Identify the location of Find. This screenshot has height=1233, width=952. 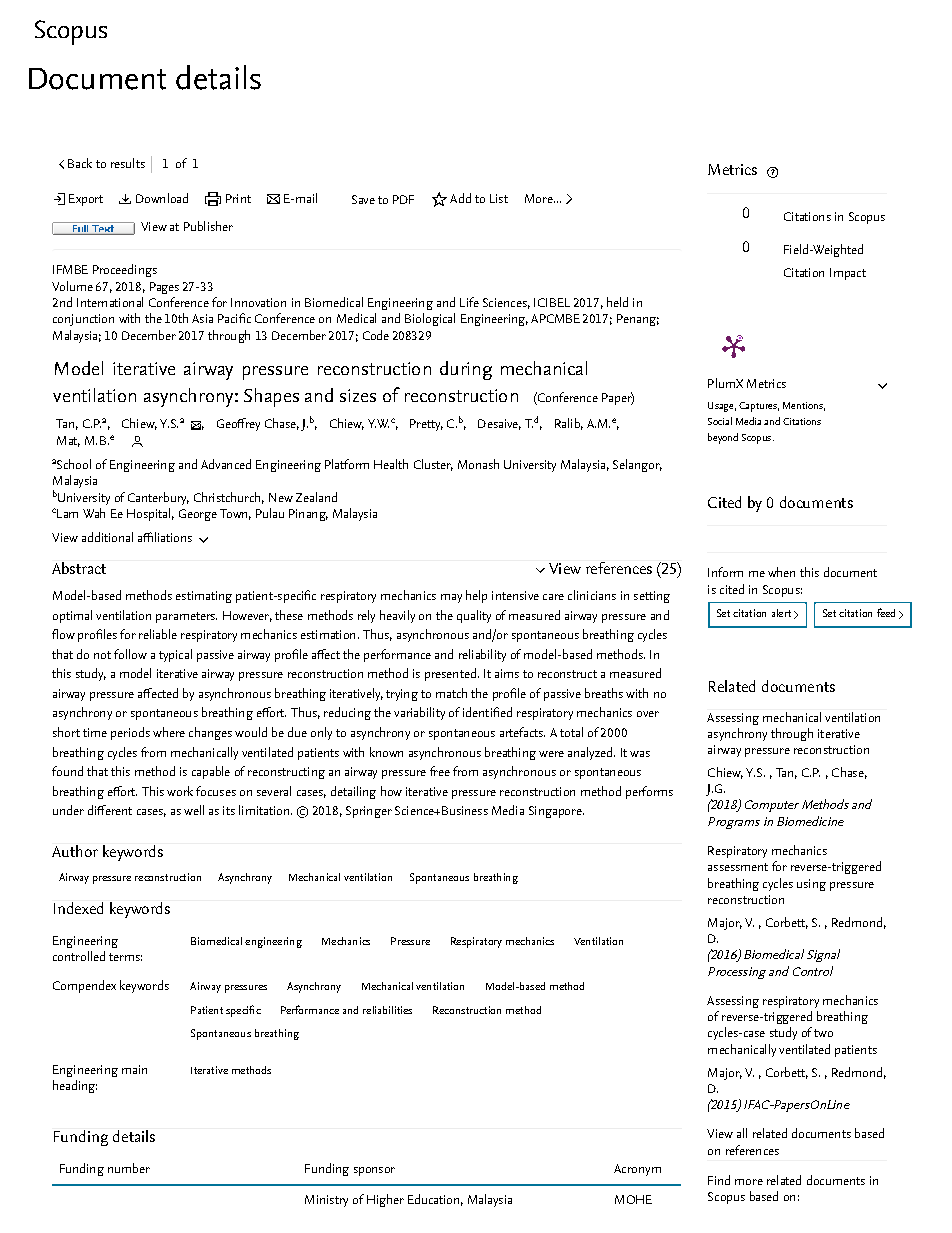
(719, 1180).
